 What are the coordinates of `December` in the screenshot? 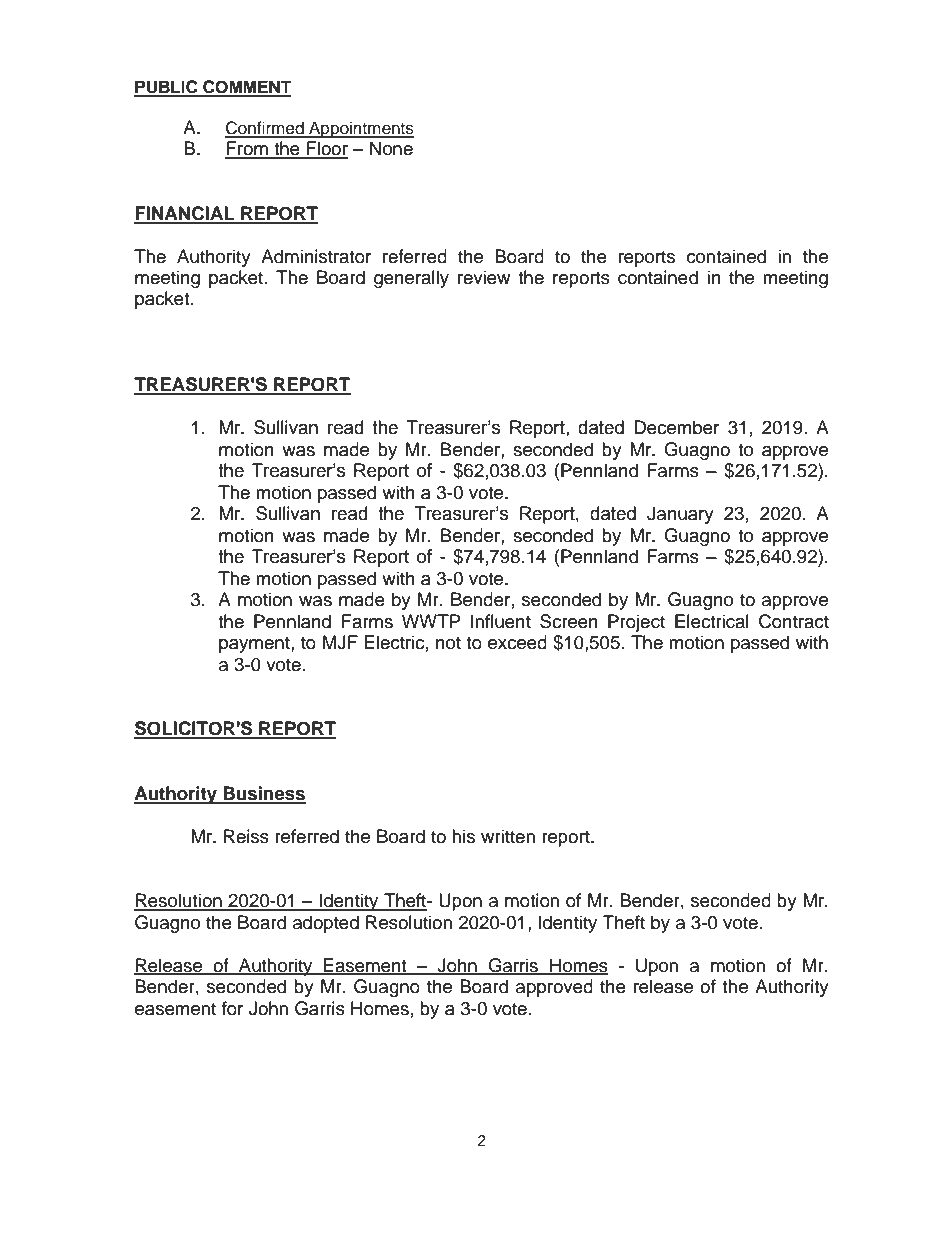 It's located at (676, 427).
